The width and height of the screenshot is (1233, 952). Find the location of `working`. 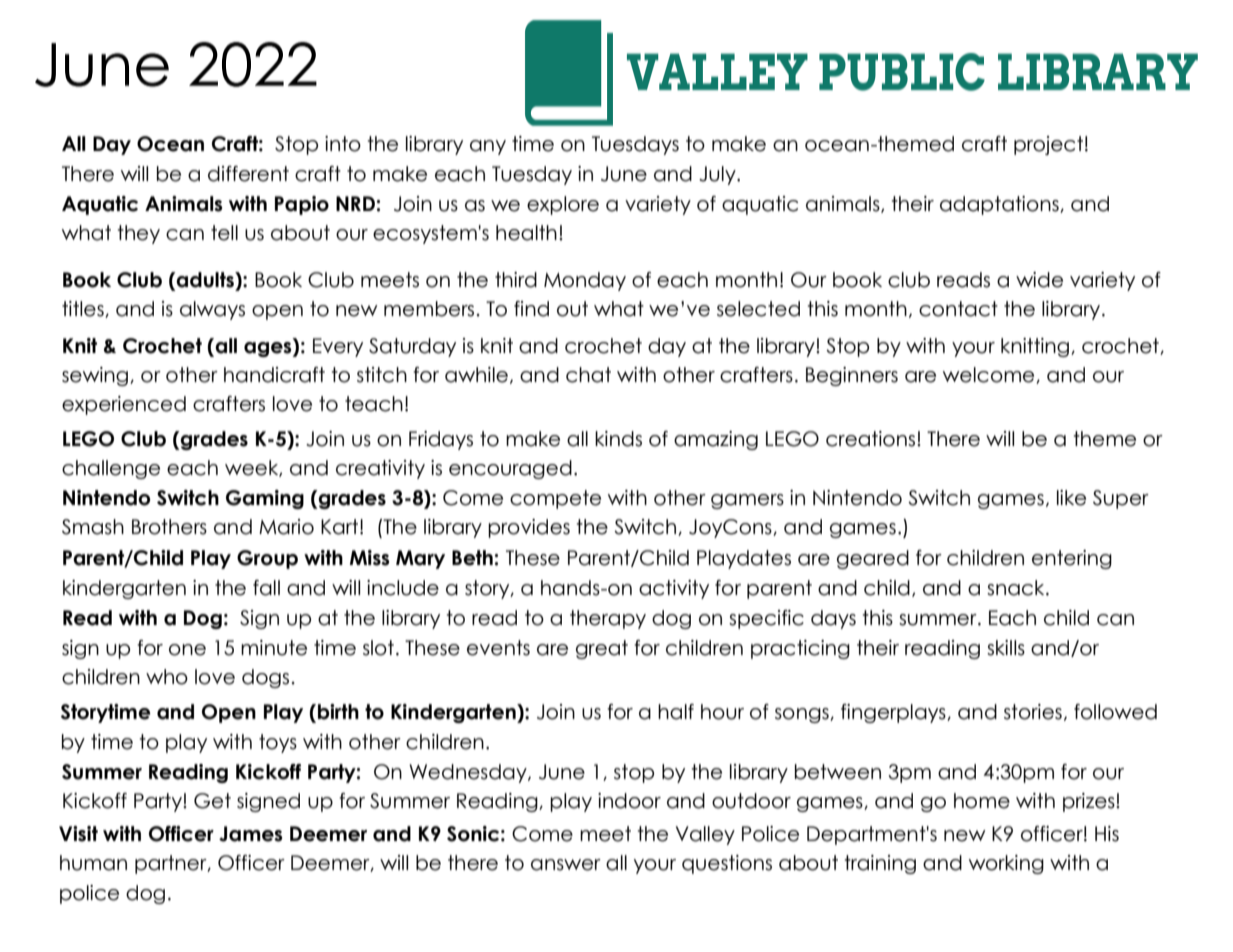

working is located at coordinates (1006, 864).
